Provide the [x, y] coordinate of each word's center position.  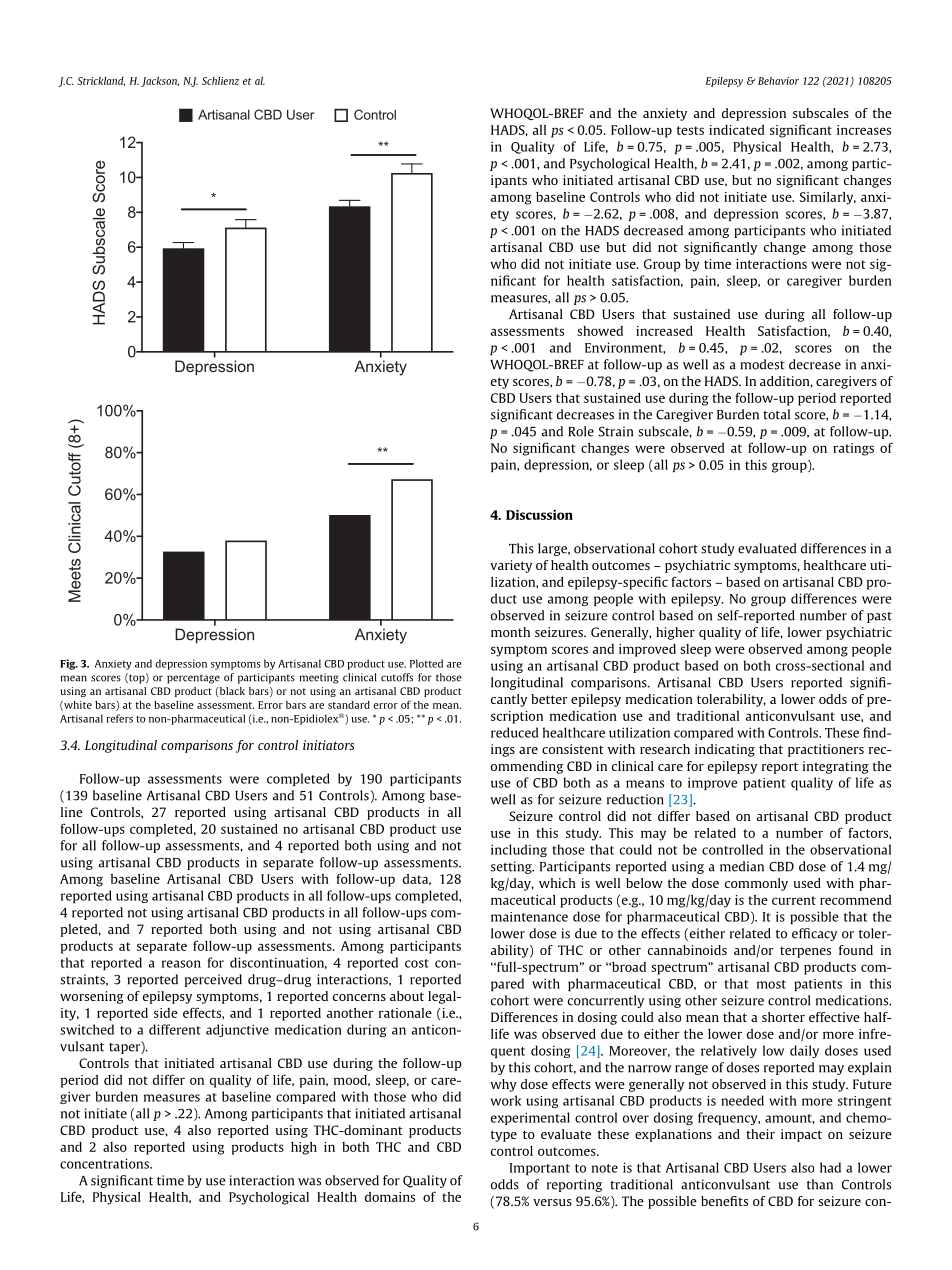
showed [600, 331]
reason [181, 964]
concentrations [105, 1163]
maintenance [529, 917]
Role [581, 431]
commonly [756, 884]
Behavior [778, 81]
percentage [193, 679]
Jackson [160, 82]
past [879, 617]
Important [540, 1169]
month [510, 632]
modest [762, 364]
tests [690, 130]
